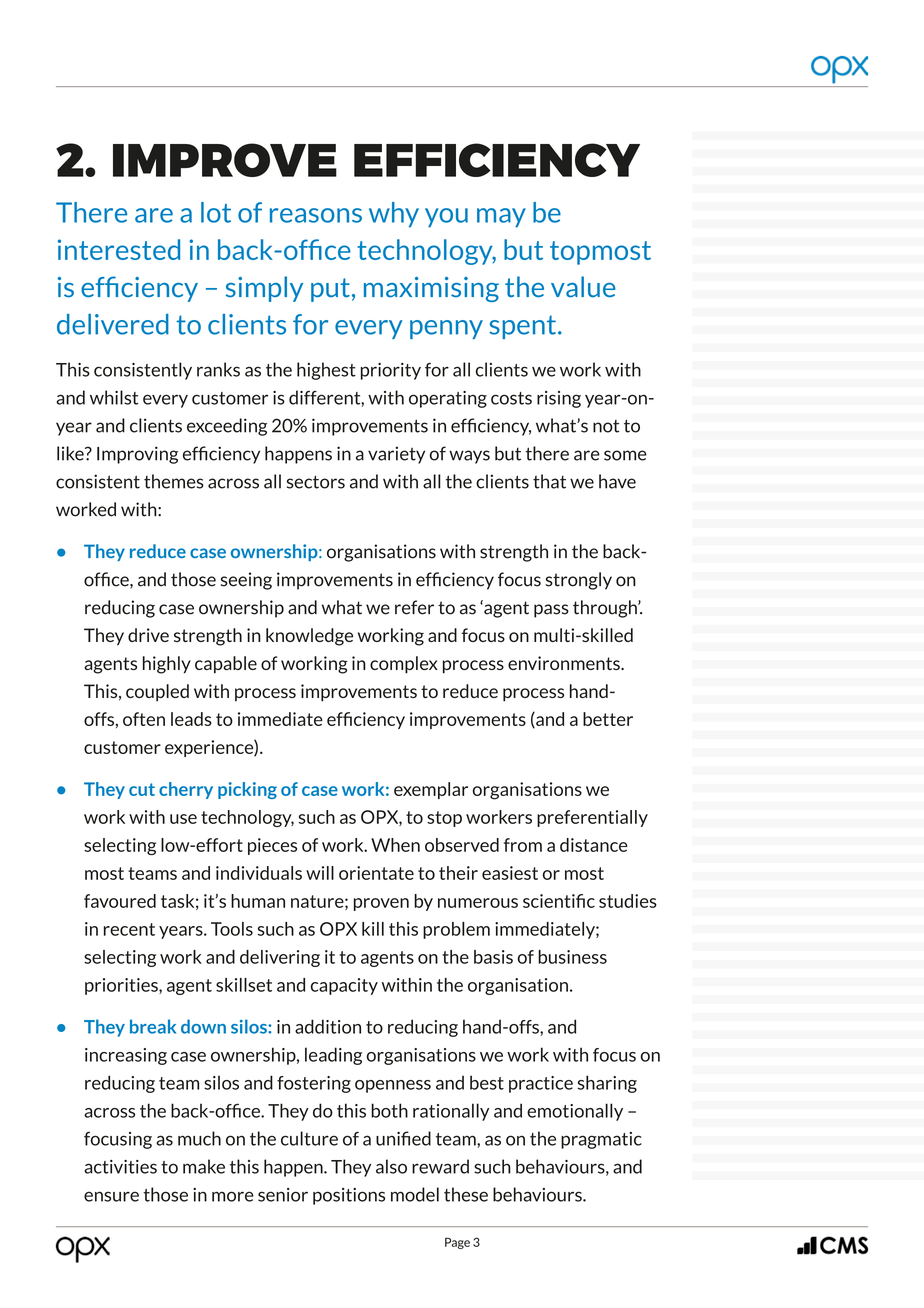 This screenshot has width=924, height=1308. I want to click on ensure, so click(111, 1196).
